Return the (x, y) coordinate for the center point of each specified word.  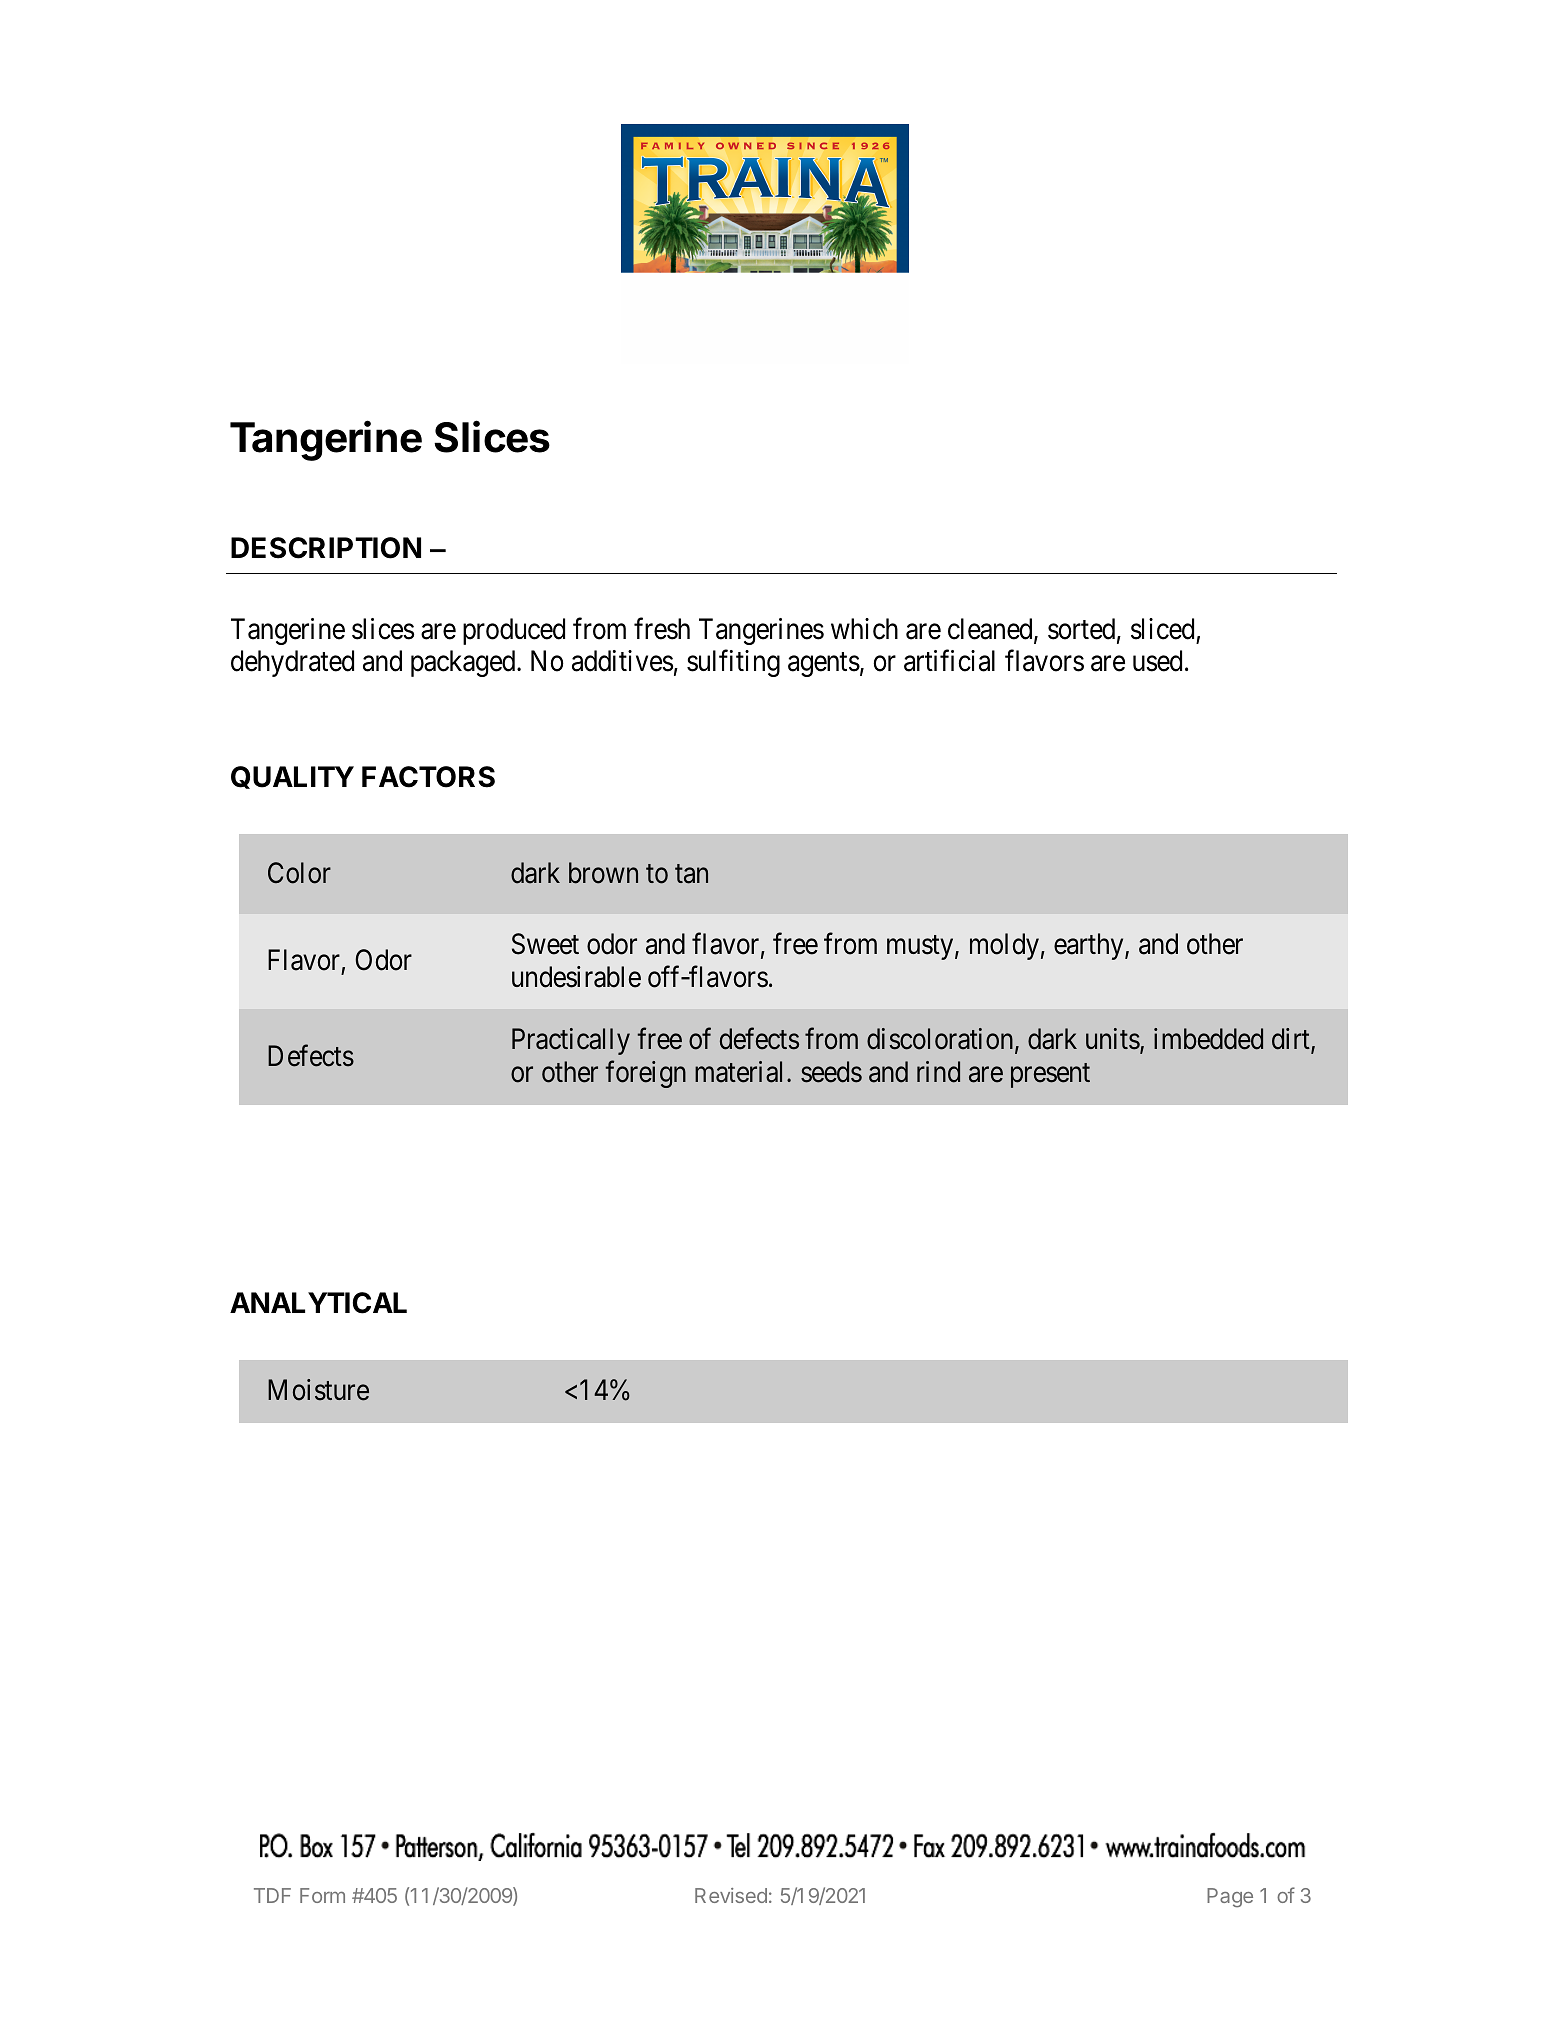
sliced (1162, 629)
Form (322, 1895)
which (864, 629)
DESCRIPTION (326, 548)
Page (1230, 1898)
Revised (731, 1895)
